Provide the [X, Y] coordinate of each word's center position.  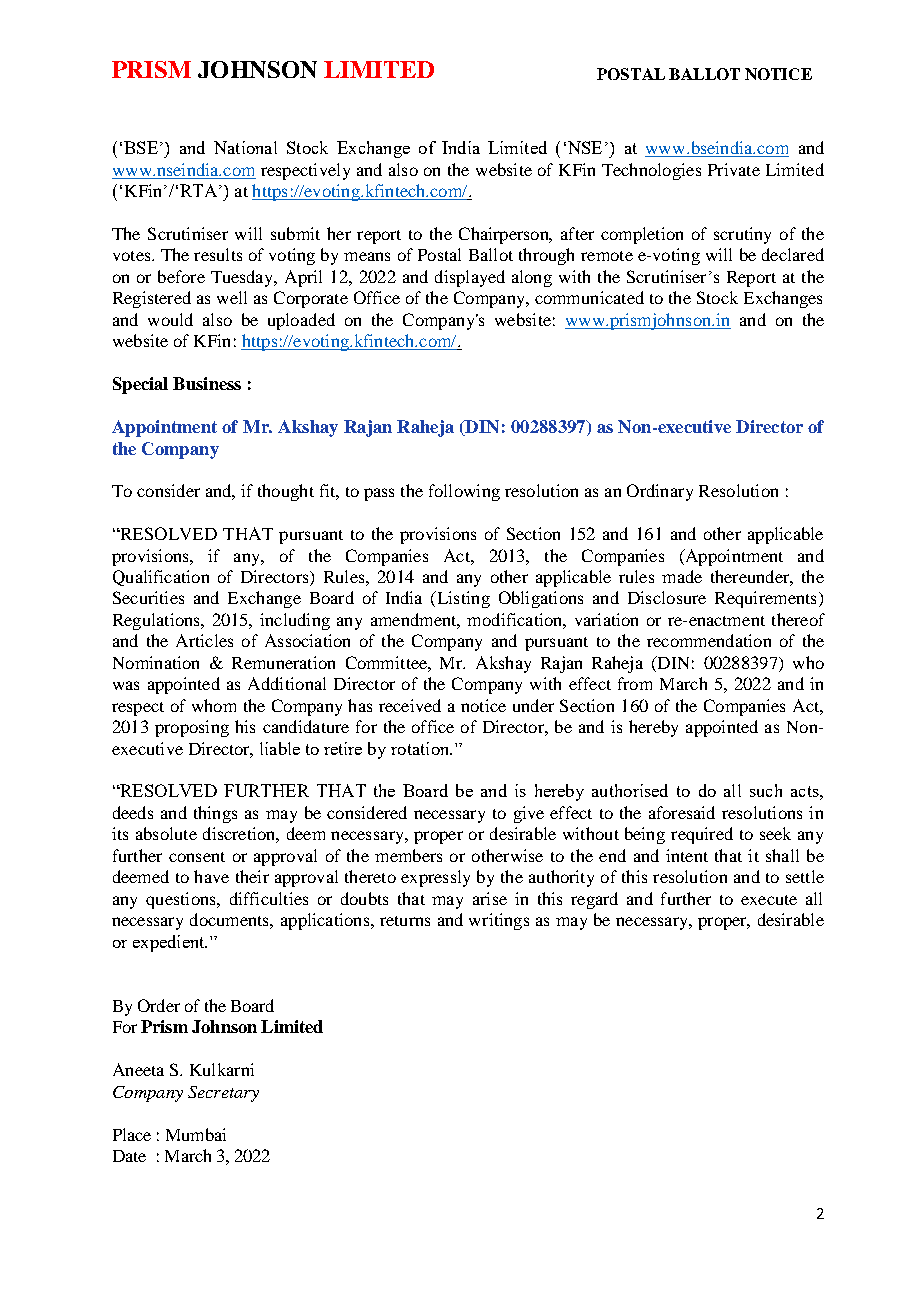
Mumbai [196, 1134]
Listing [462, 599]
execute [769, 900]
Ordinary [660, 492]
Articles [204, 640]
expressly [435, 878]
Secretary [223, 1094]
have [211, 876]
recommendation [709, 640]
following [464, 492]
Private [734, 169]
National [245, 147]
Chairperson [505, 235]
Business [207, 383]
